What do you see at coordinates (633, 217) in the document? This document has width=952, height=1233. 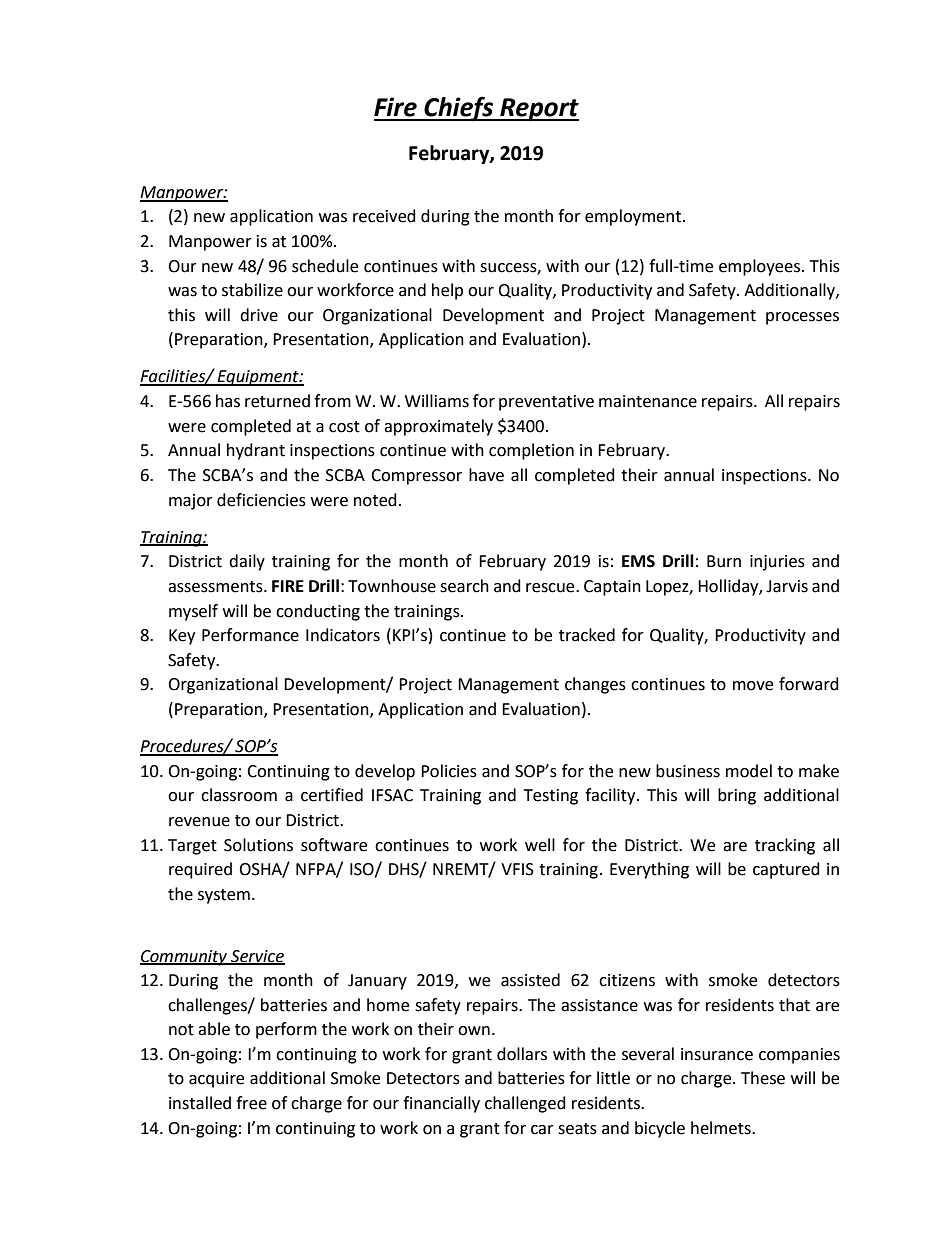 I see `employment` at bounding box center [633, 217].
